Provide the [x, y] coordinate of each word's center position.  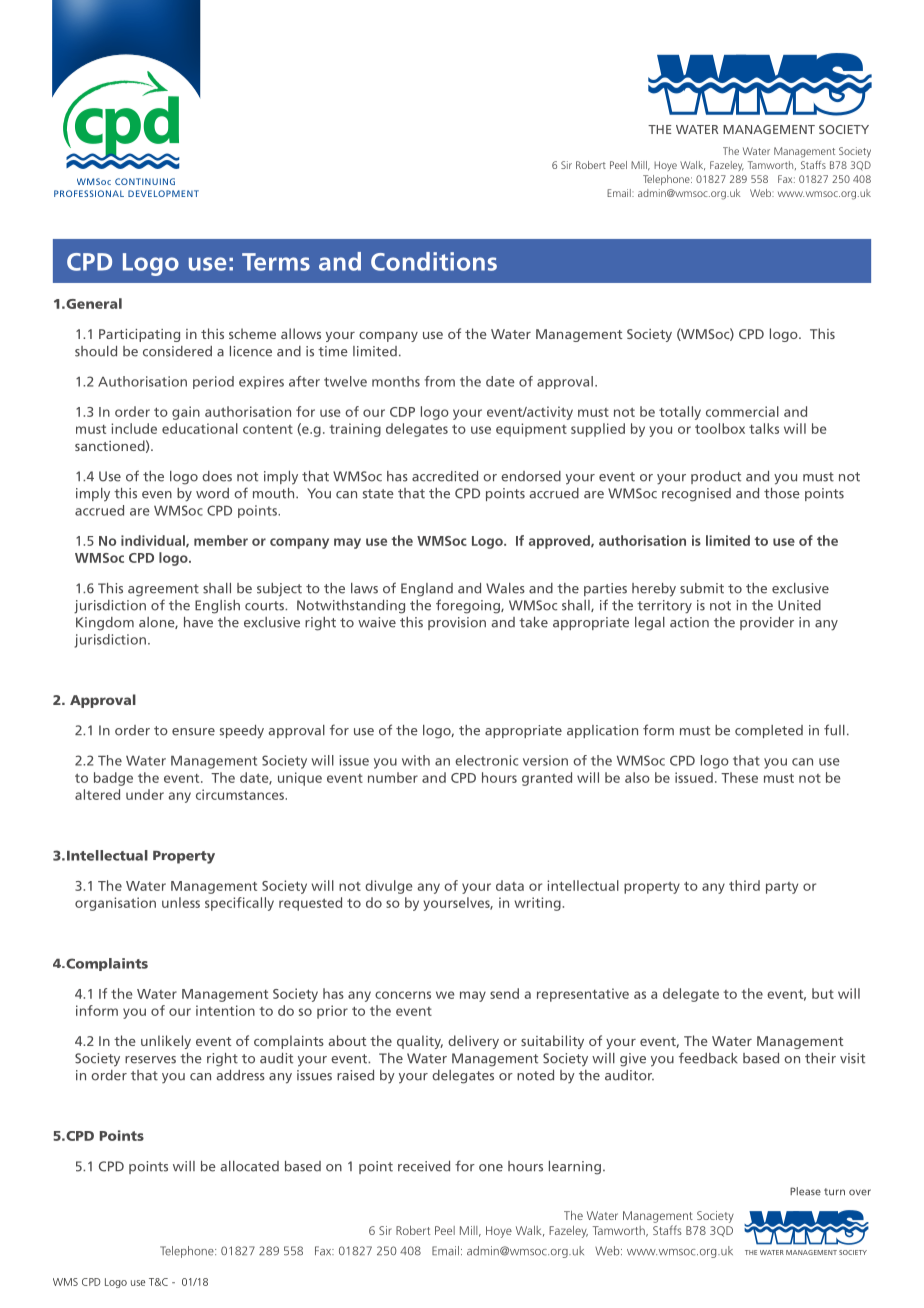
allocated [249, 1166]
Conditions [434, 261]
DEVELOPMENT [163, 193]
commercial [742, 411]
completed [769, 731]
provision [457, 623]
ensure [193, 732]
